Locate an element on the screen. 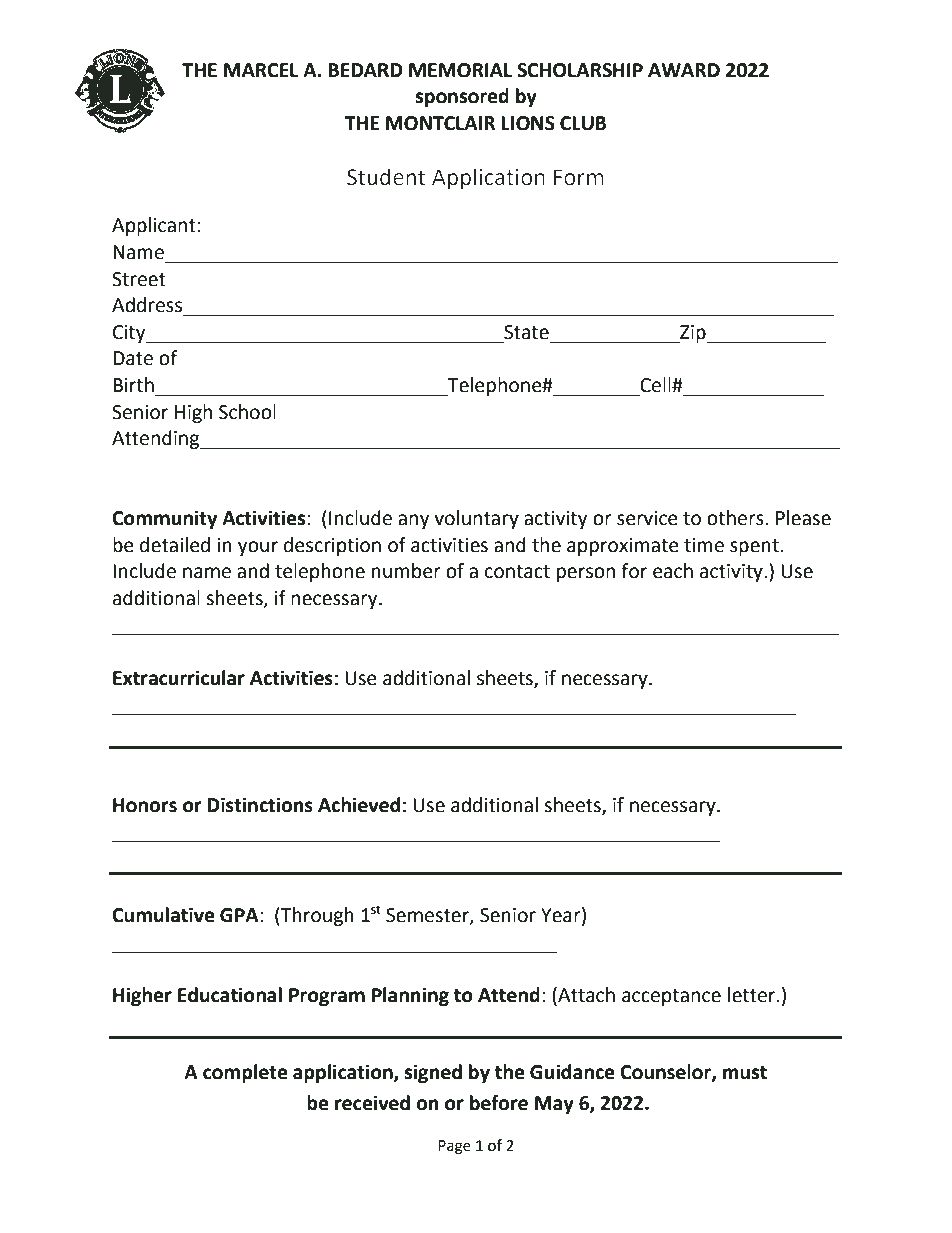  Distinctions is located at coordinates (260, 805).
